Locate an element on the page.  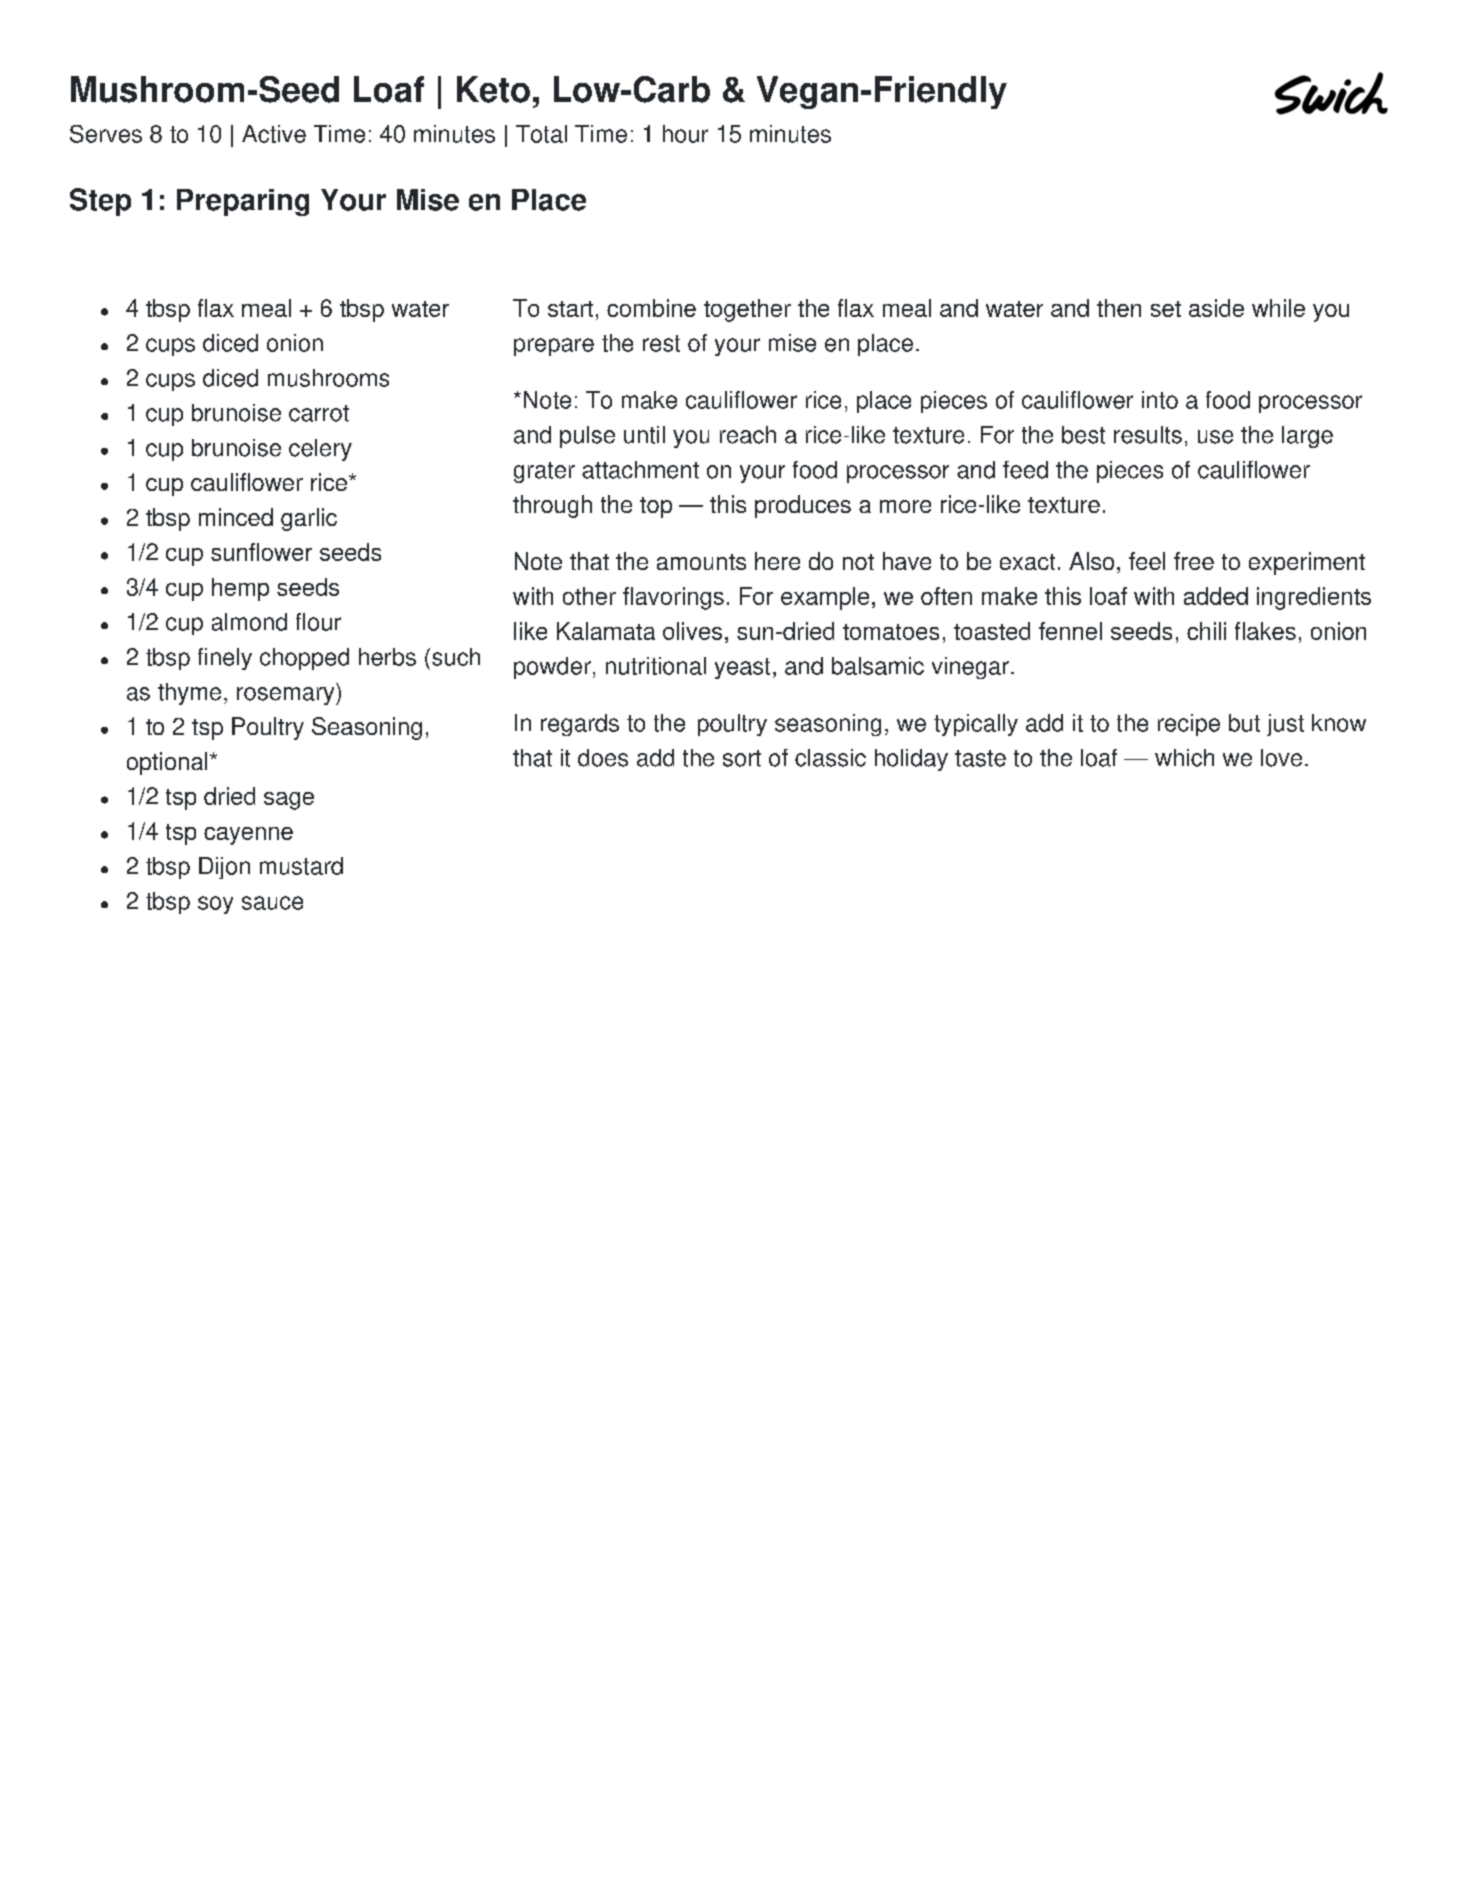
feed is located at coordinates (1025, 470).
